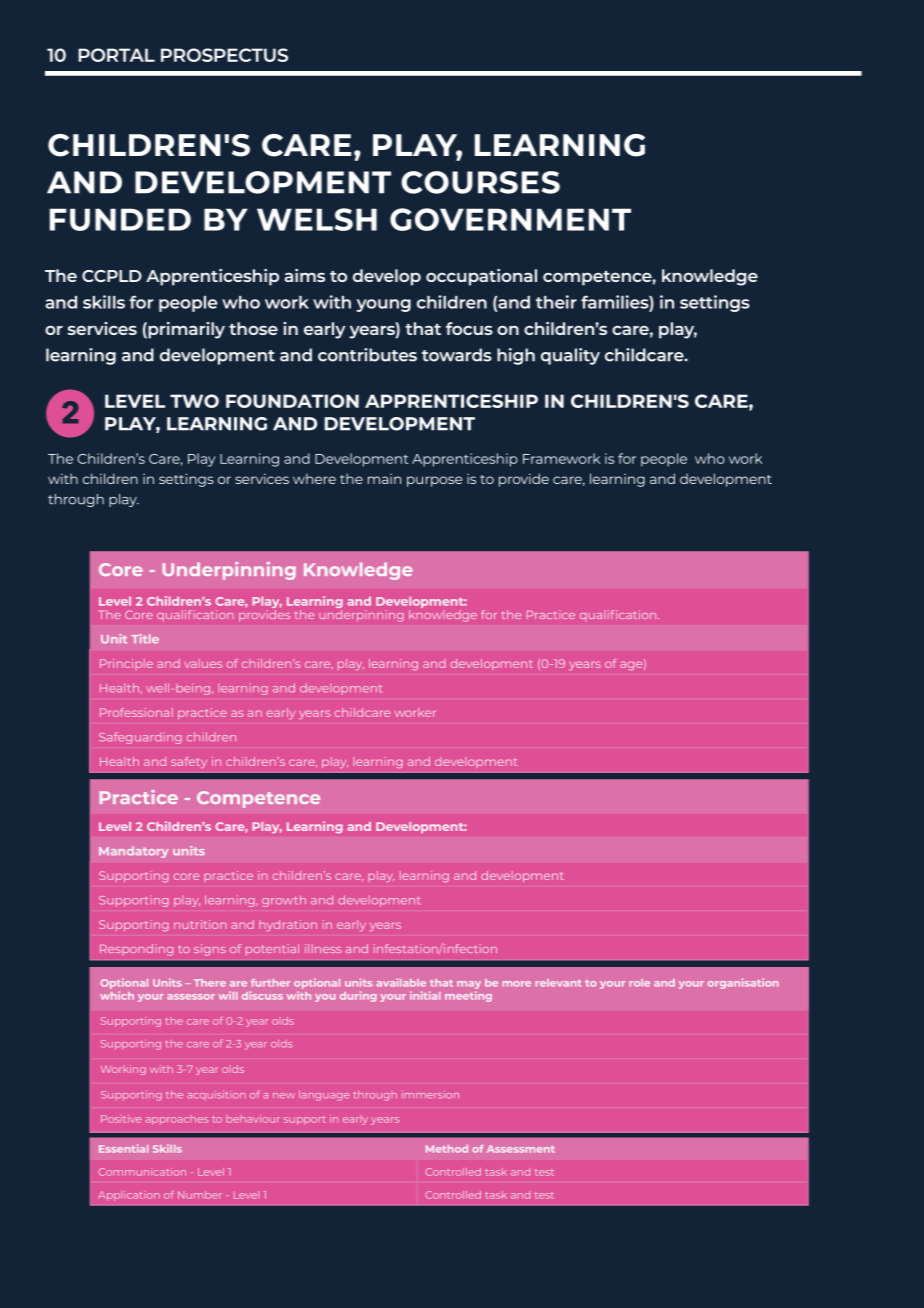 This image has height=1308, width=924. What do you see at coordinates (224, 55) in the image?
I see `PROSPECTUS` at bounding box center [224, 55].
